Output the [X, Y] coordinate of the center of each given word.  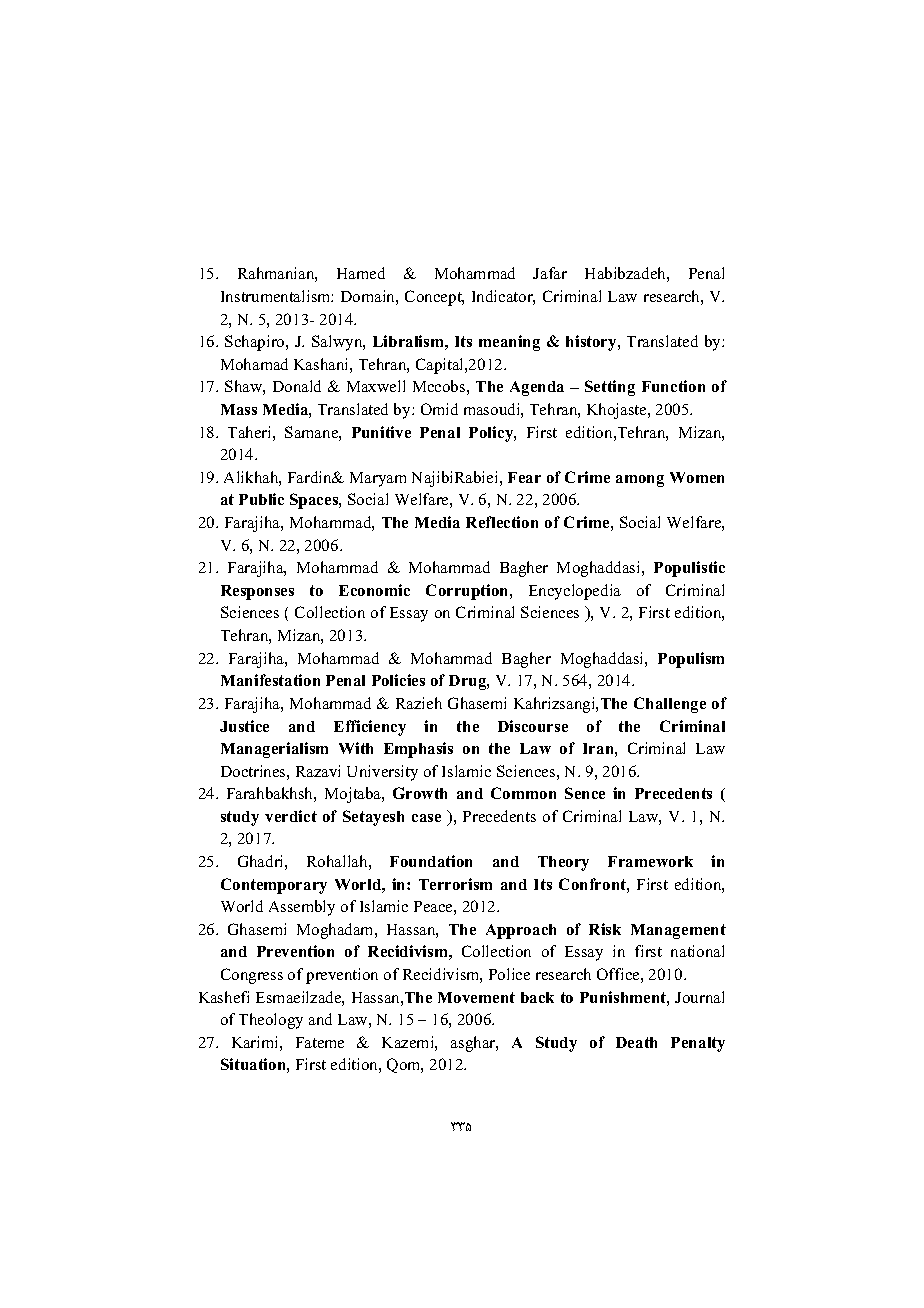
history [592, 343]
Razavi [318, 771]
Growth [420, 793]
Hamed [361, 273]
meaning [509, 343]
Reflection [502, 522]
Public [261, 499]
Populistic [689, 569]
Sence [585, 793]
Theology [271, 1021]
